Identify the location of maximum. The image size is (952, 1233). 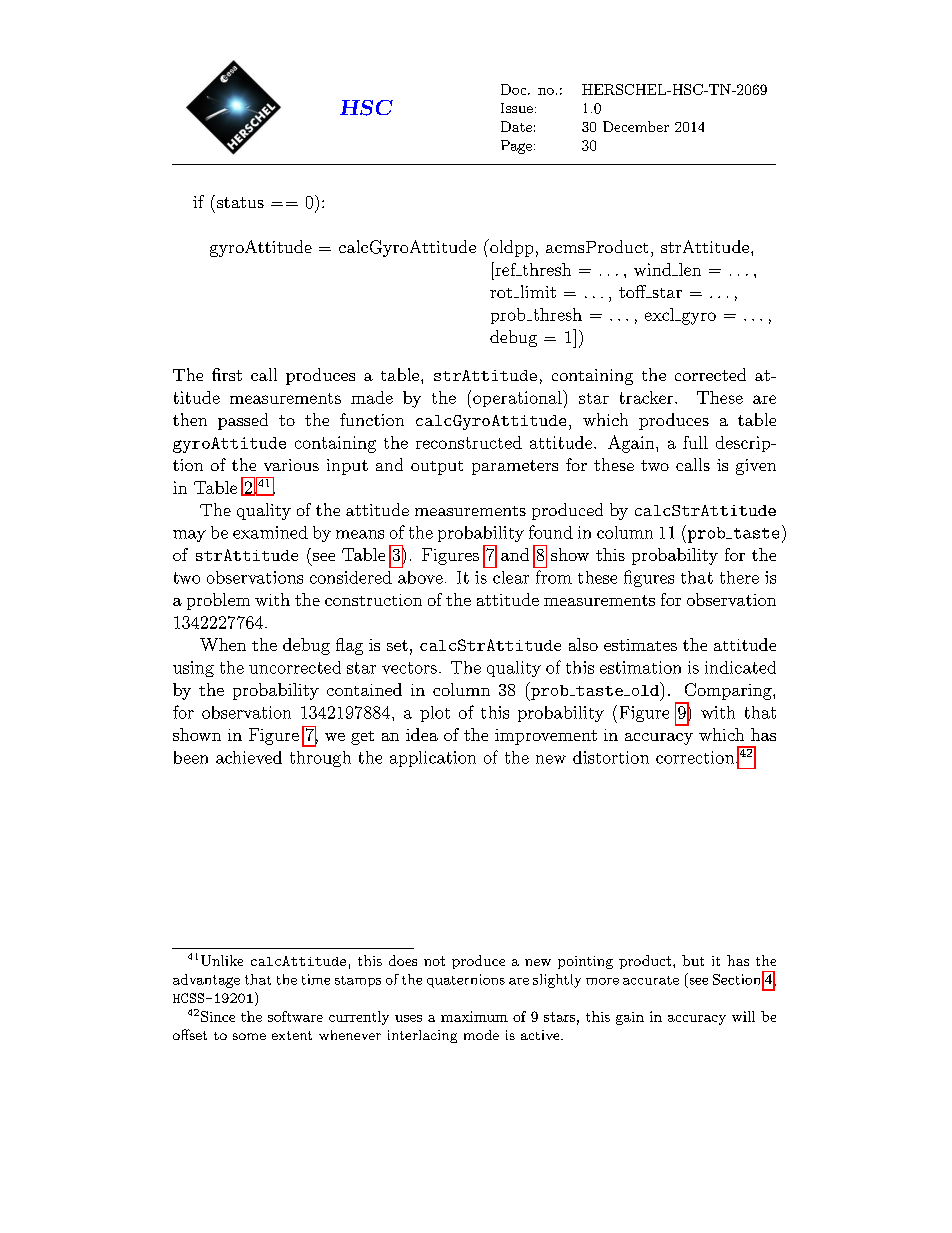
(474, 1016).
